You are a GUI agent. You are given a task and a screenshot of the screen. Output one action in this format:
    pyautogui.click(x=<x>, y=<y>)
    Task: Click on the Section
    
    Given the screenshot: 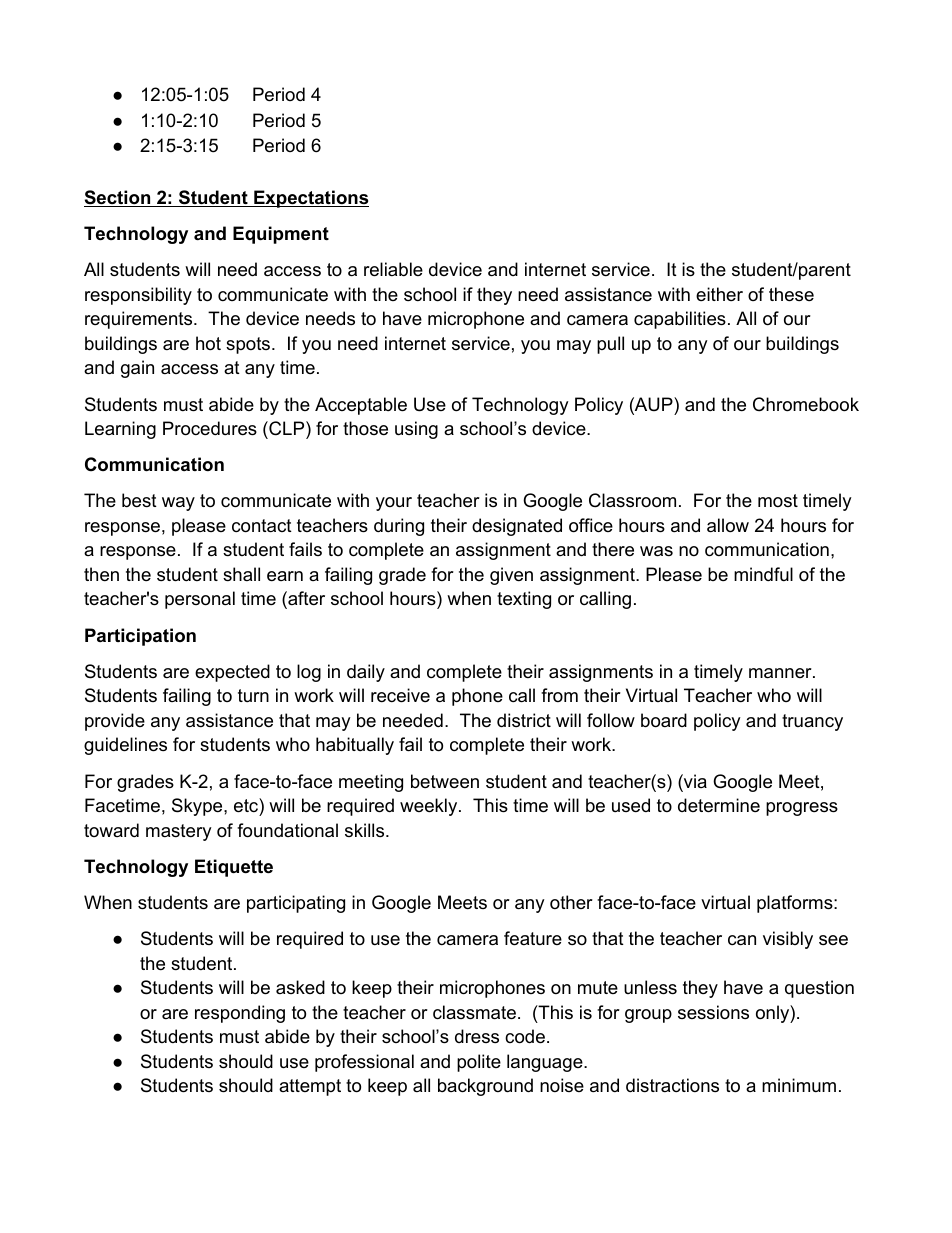 What is the action you would take?
    pyautogui.click(x=118, y=198)
